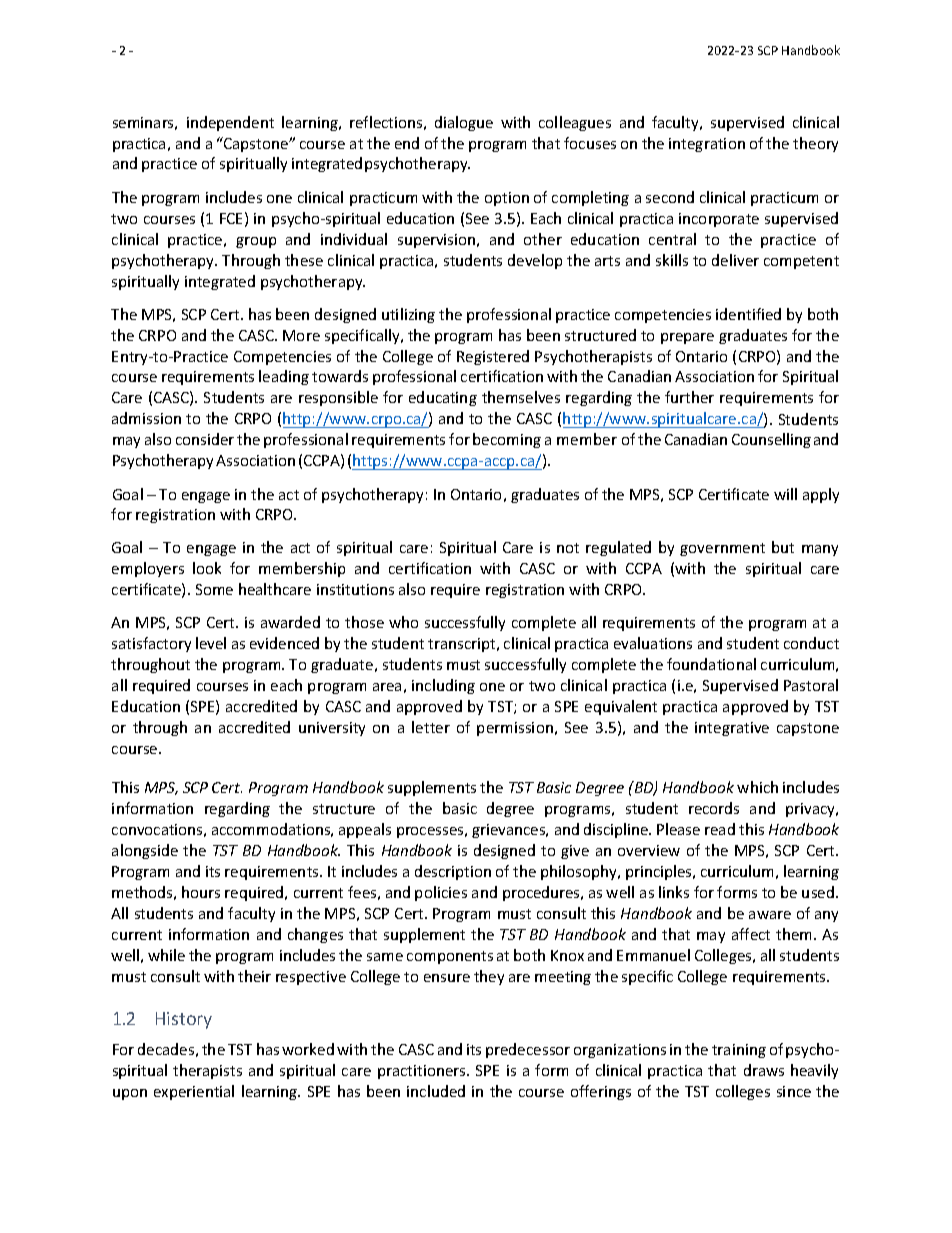 This document has width=952, height=1233. What do you see at coordinates (493, 357) in the document?
I see `Registered` at bounding box center [493, 357].
